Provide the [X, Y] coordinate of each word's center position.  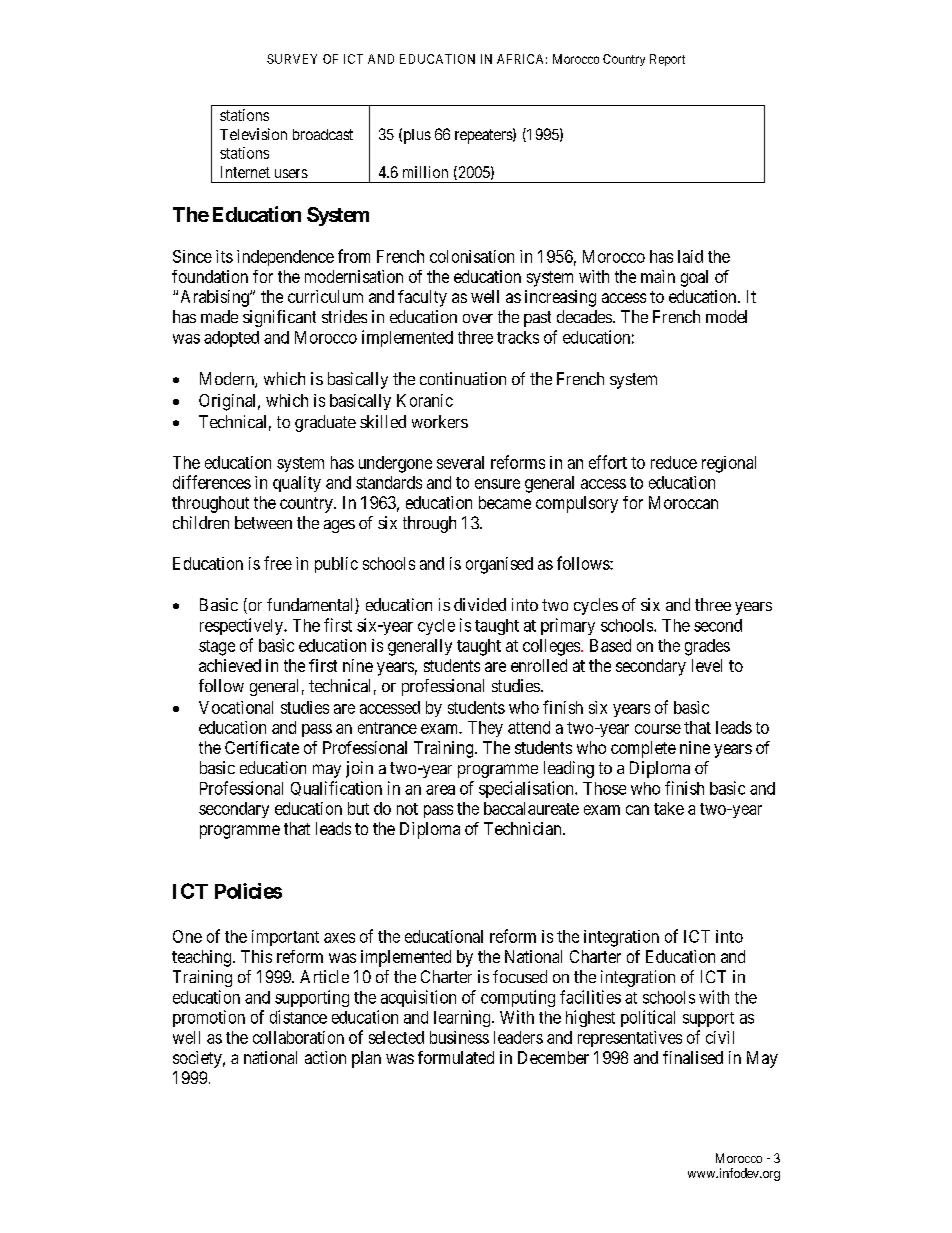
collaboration [298, 1037]
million [425, 172]
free [278, 563]
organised [499, 565]
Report [667, 60]
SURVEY [292, 59]
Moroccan [683, 502]
